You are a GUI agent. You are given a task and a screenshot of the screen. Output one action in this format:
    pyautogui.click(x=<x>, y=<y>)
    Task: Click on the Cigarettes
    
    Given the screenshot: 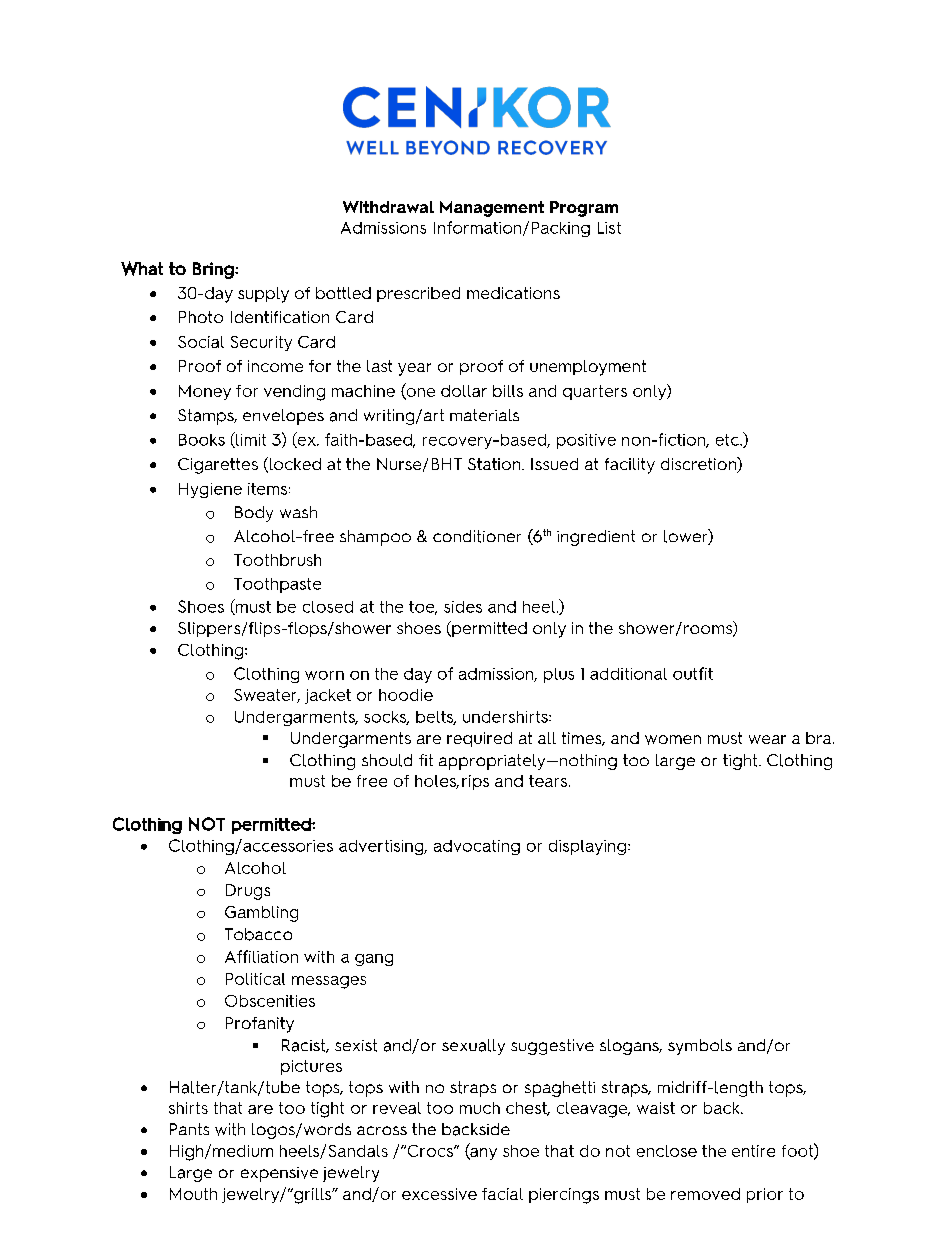 What is the action you would take?
    pyautogui.click(x=218, y=466)
